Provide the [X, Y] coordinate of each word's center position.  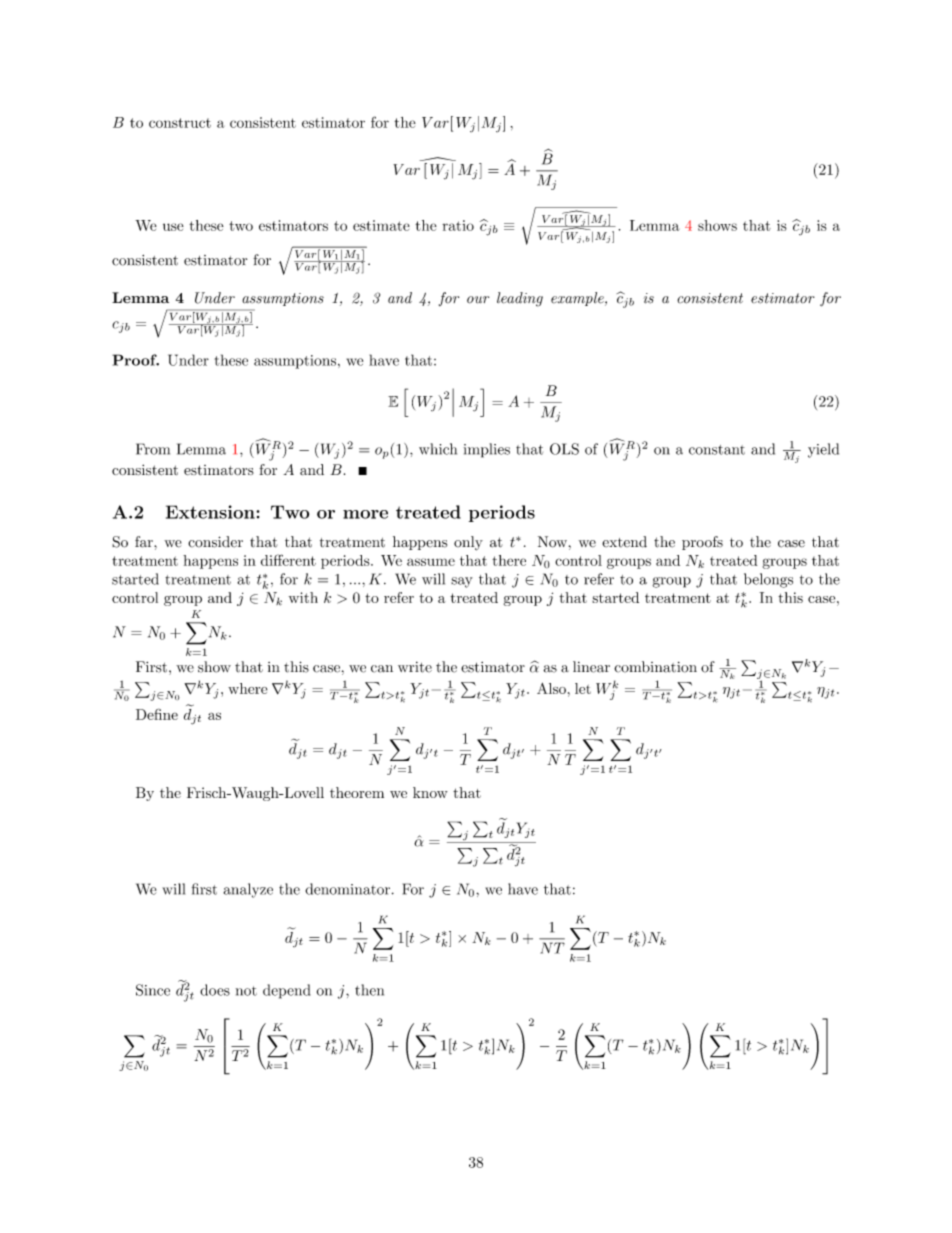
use [173, 227]
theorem [357, 792]
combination [655, 667]
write [415, 667]
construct [180, 123]
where [248, 688]
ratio [458, 225]
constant [717, 450]
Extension [211, 512]
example [578, 299]
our [478, 300]
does [215, 990]
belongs [768, 580]
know [430, 792]
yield [823, 450]
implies [487, 450]
